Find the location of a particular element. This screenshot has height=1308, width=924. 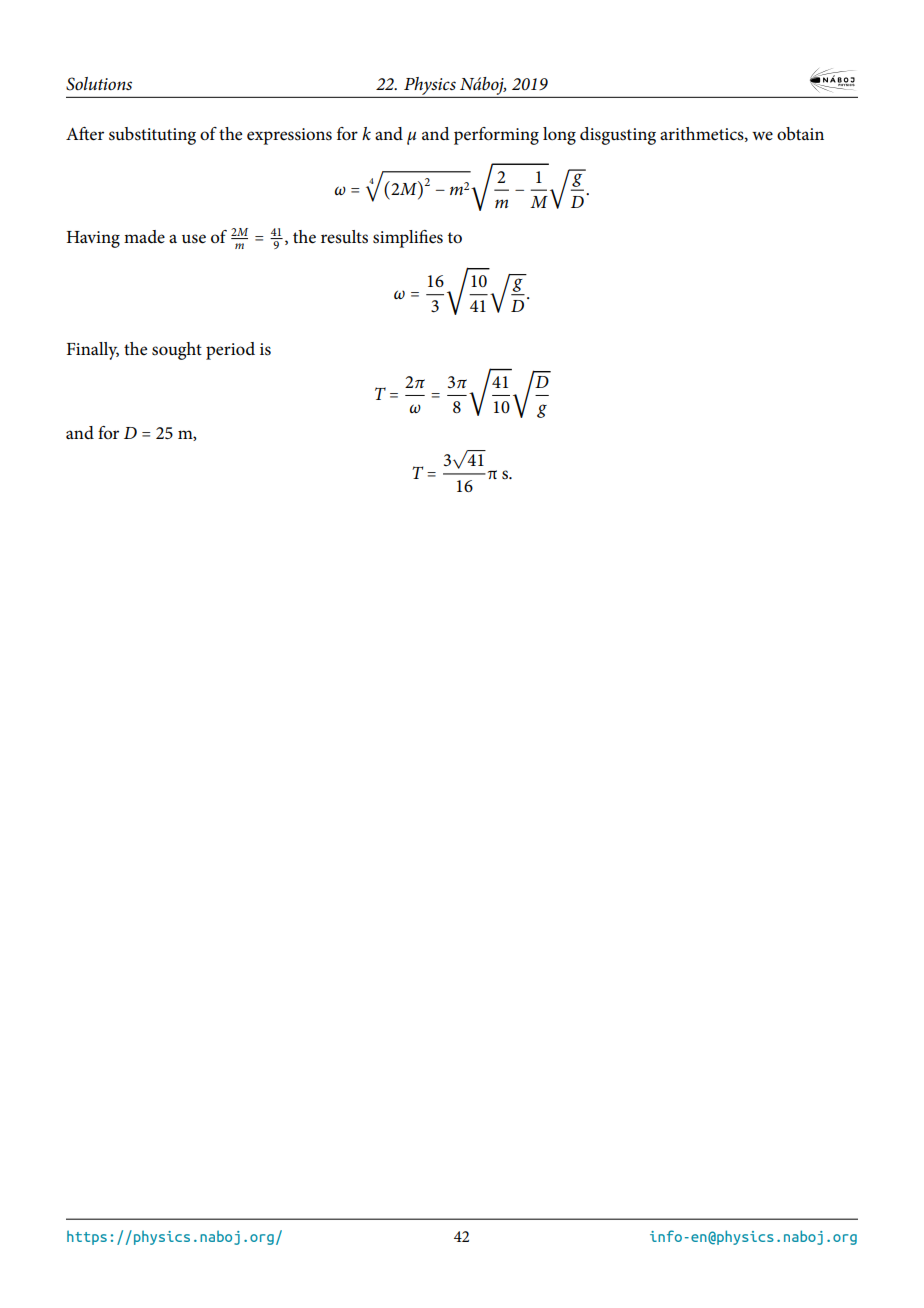

made is located at coordinates (144, 236).
